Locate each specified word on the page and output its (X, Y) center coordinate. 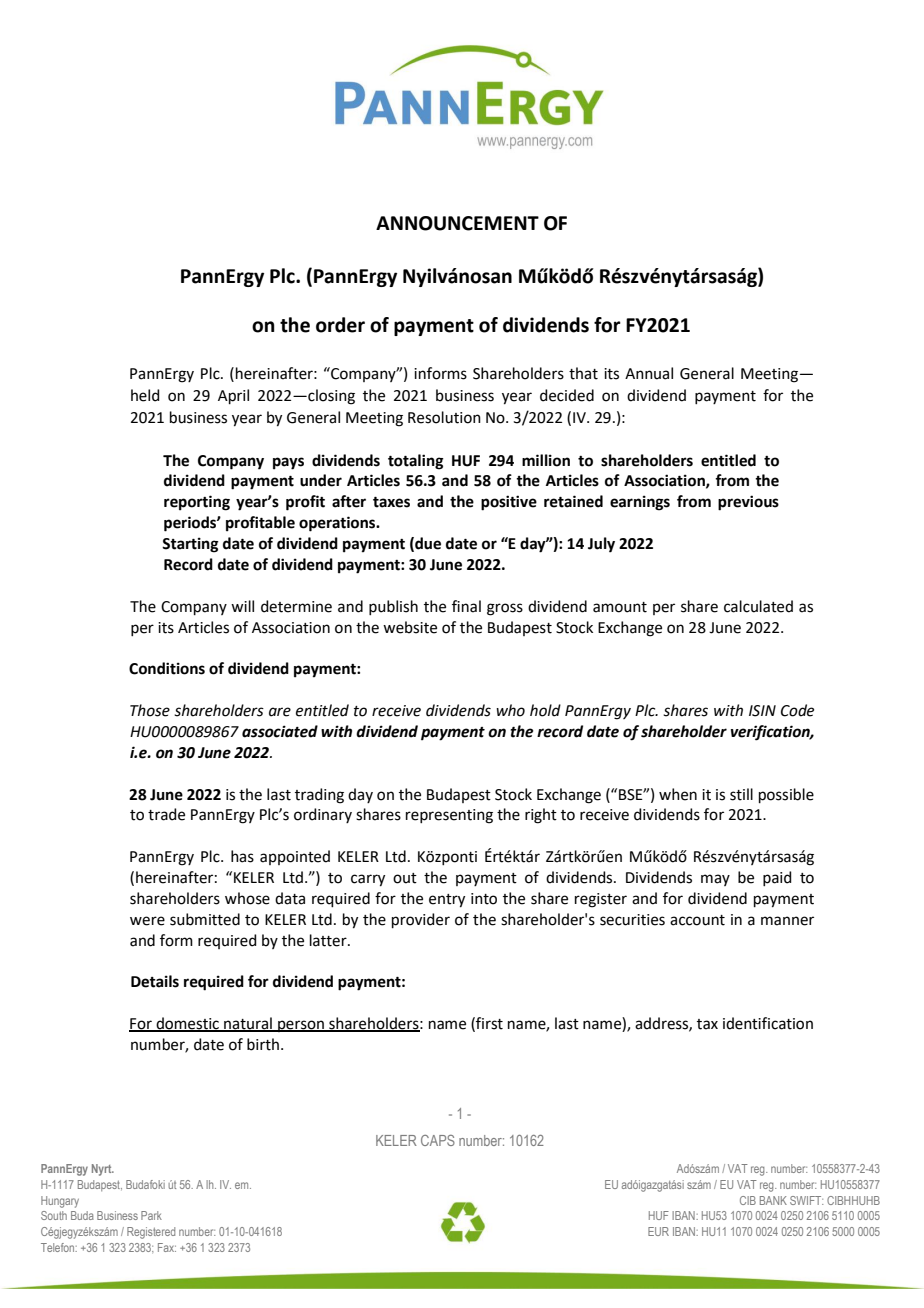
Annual (649, 373)
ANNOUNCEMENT (457, 223)
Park (151, 1215)
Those (150, 710)
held (145, 395)
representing (449, 816)
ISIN (762, 711)
